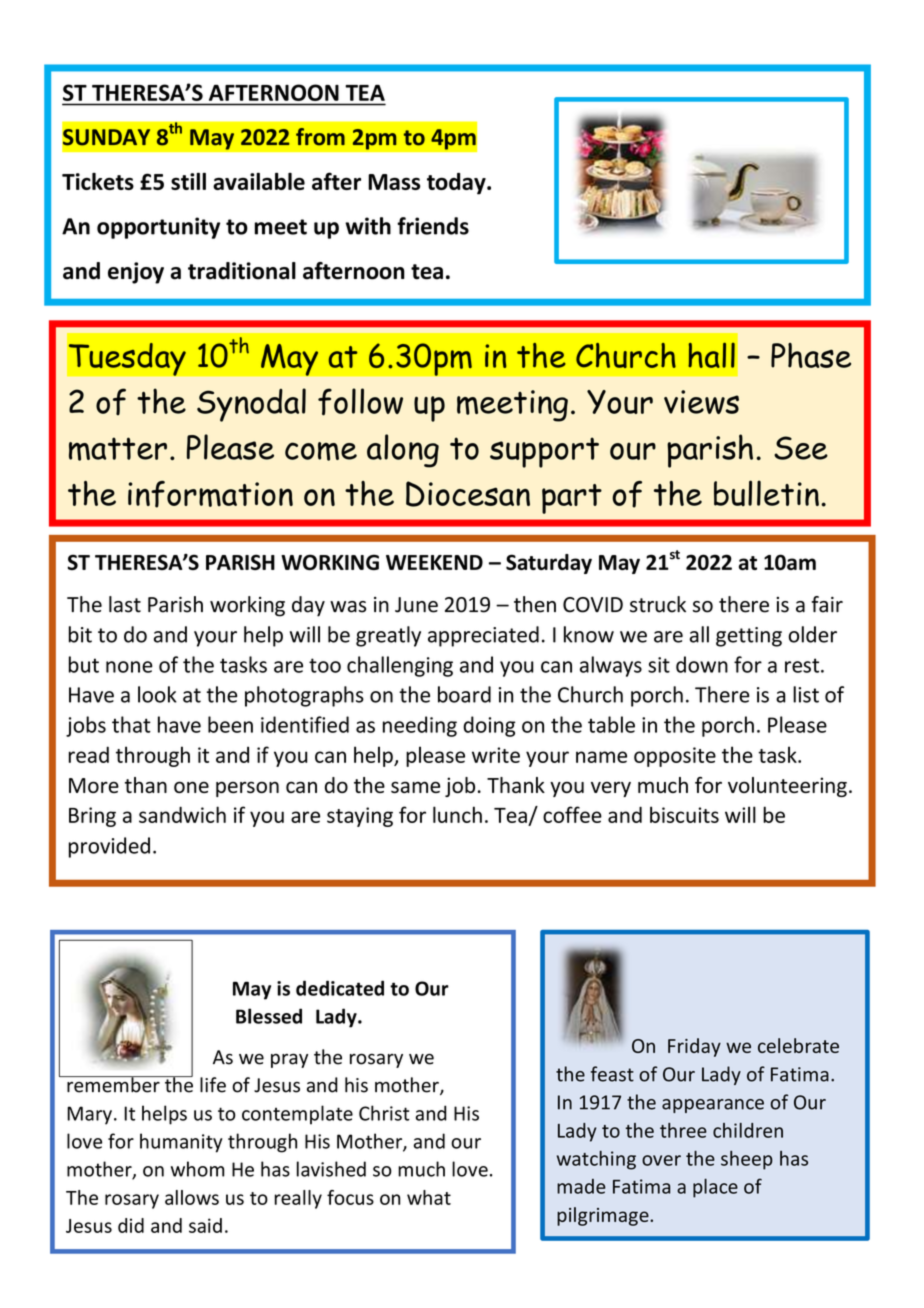  What do you see at coordinates (694, 1047) in the screenshot?
I see `Friday` at bounding box center [694, 1047].
